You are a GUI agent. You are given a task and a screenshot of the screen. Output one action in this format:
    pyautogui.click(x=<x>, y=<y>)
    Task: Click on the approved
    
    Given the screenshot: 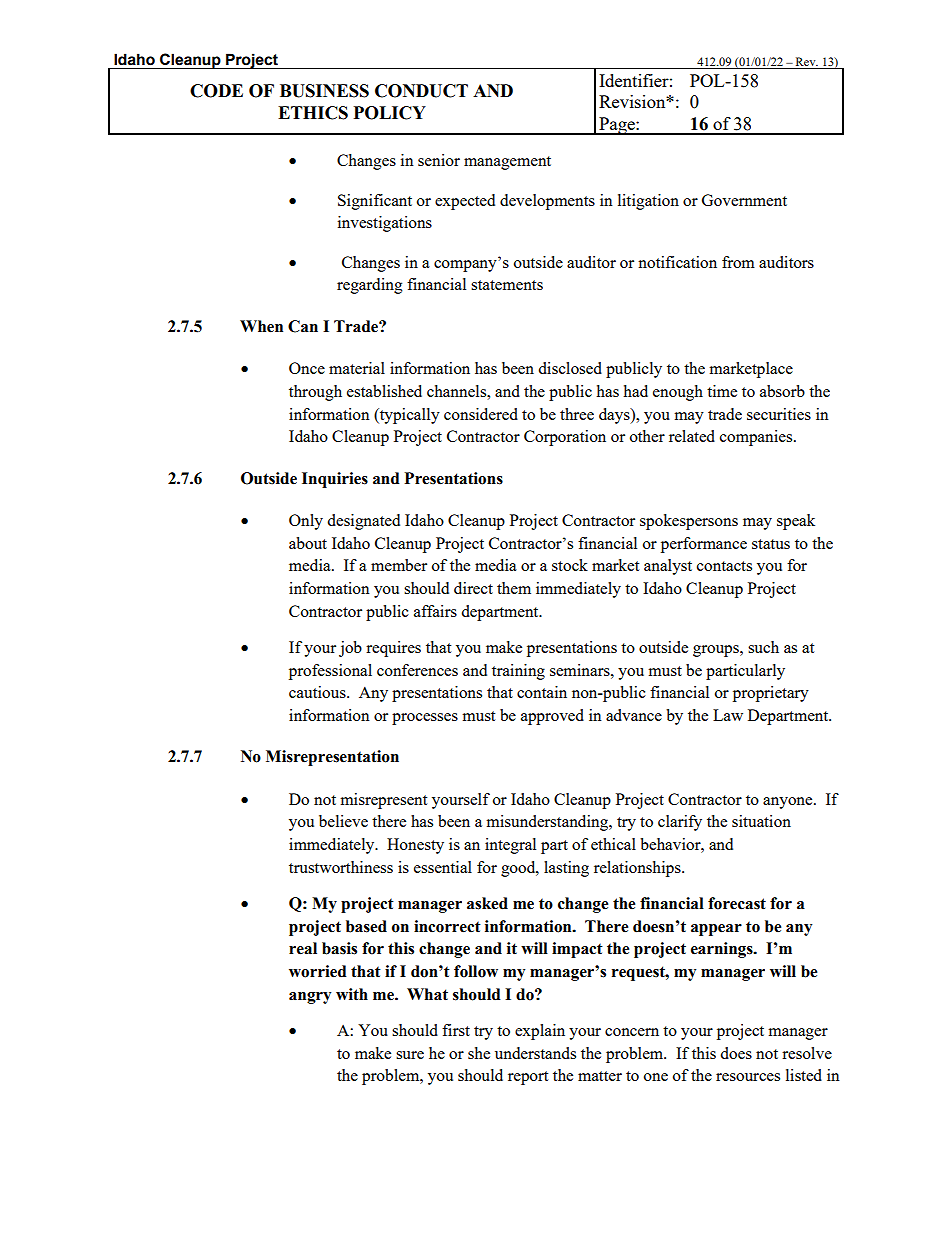 What is the action you would take?
    pyautogui.click(x=552, y=717)
